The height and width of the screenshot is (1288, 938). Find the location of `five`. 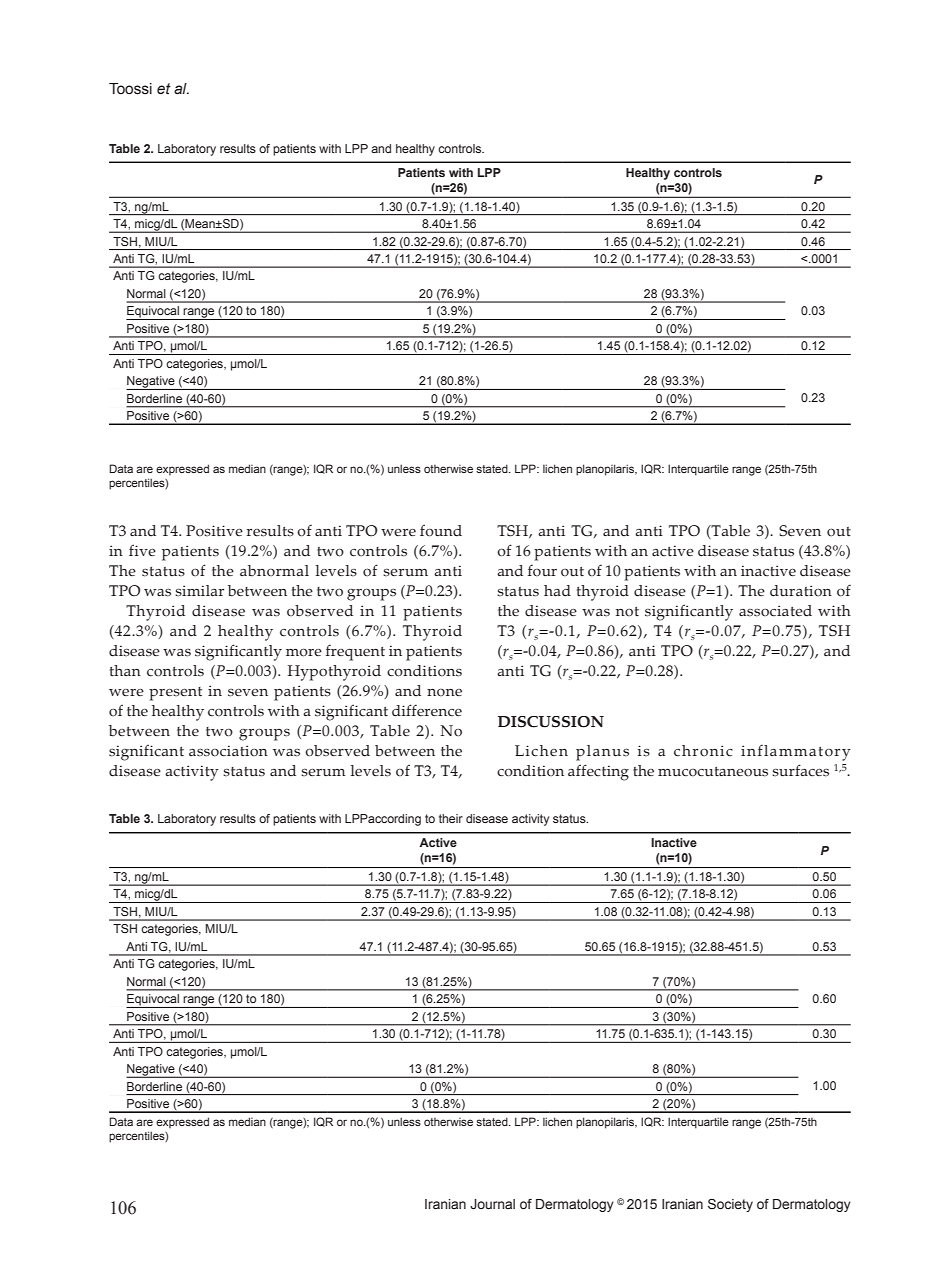

five is located at coordinates (142, 550).
